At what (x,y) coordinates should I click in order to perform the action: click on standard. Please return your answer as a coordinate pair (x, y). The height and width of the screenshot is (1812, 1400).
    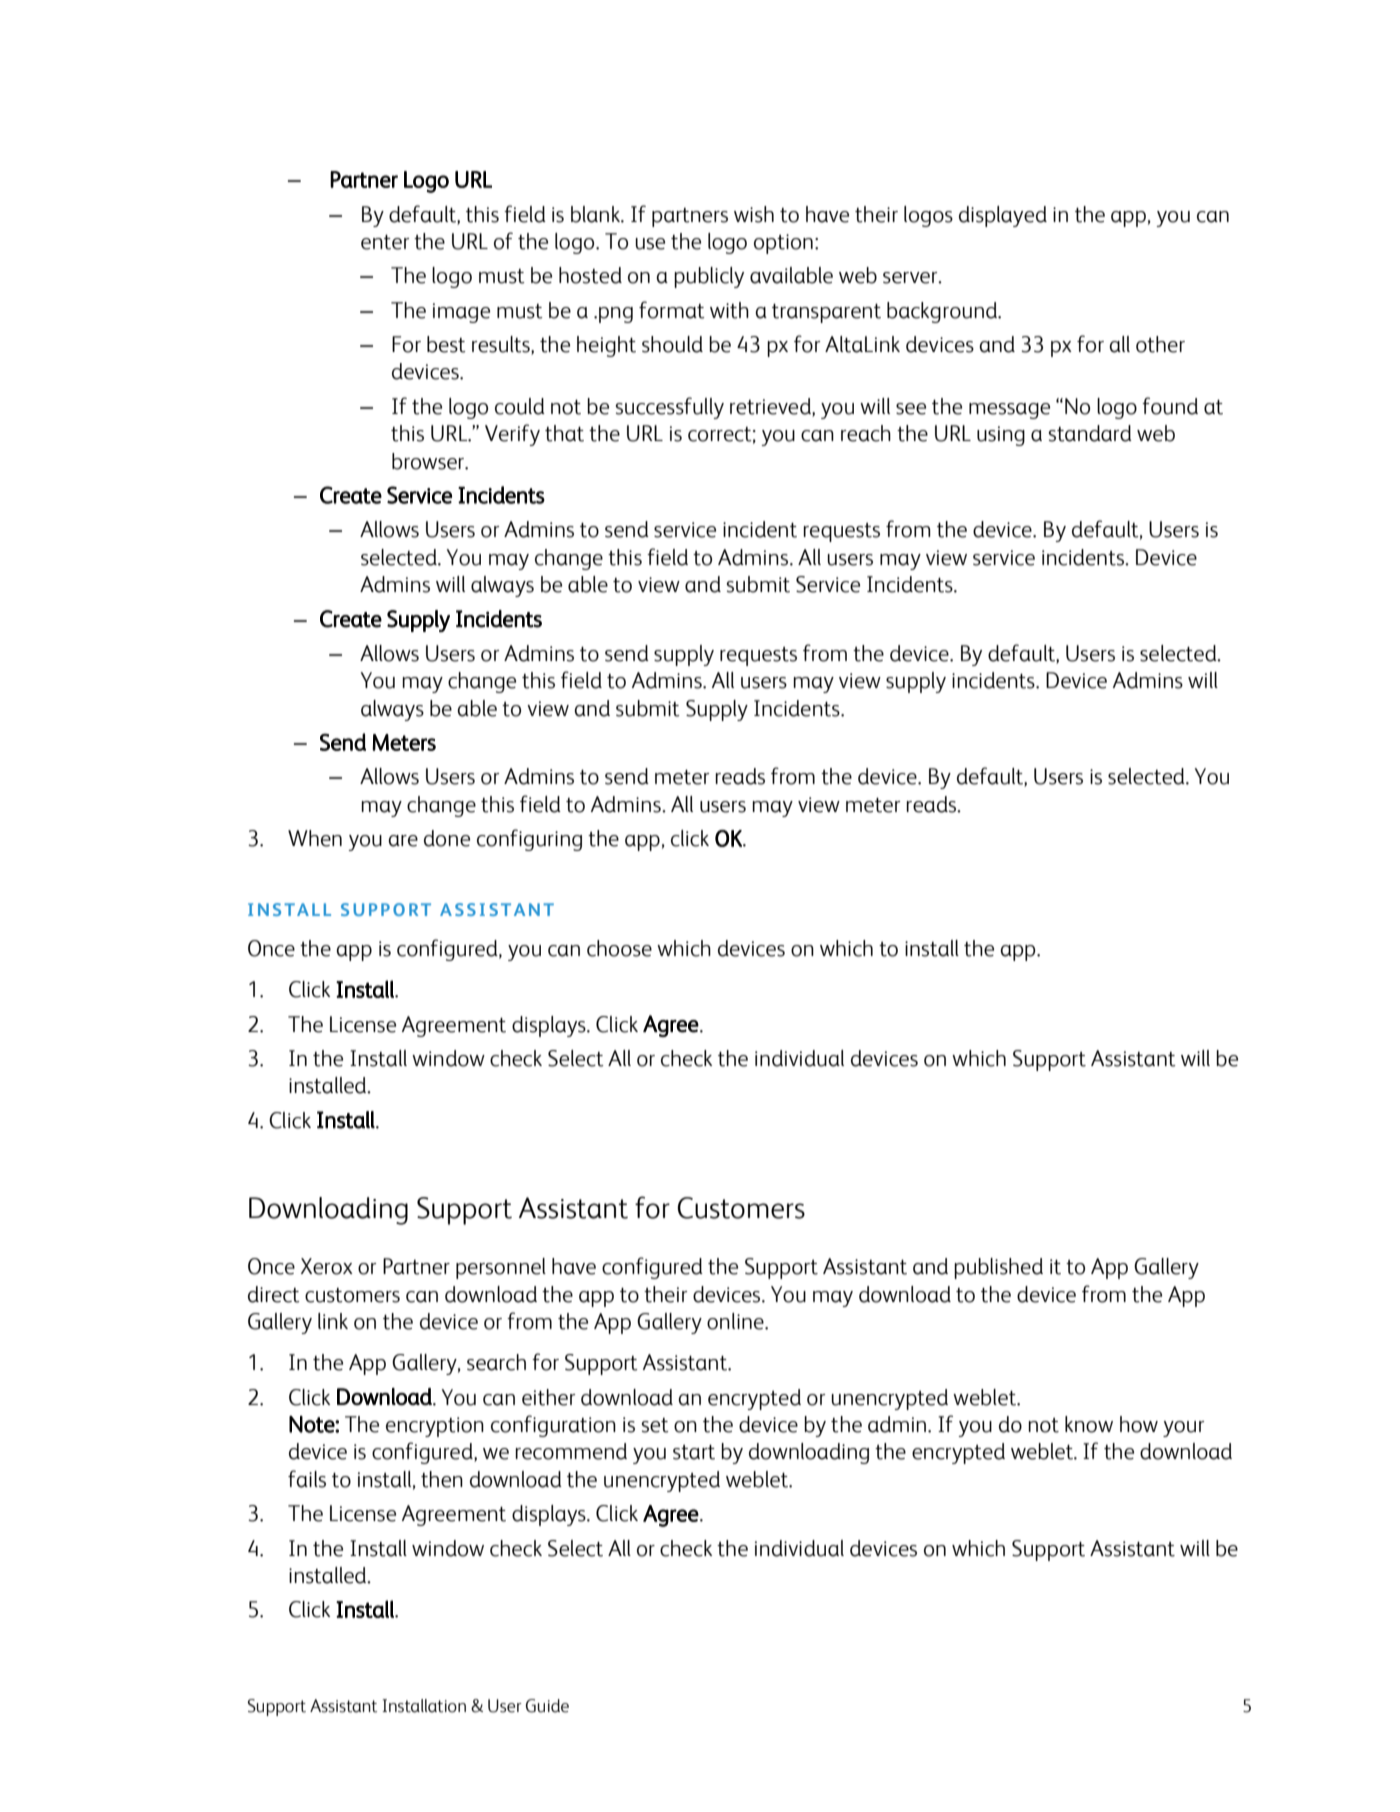
    Looking at the image, I should click on (1090, 433).
